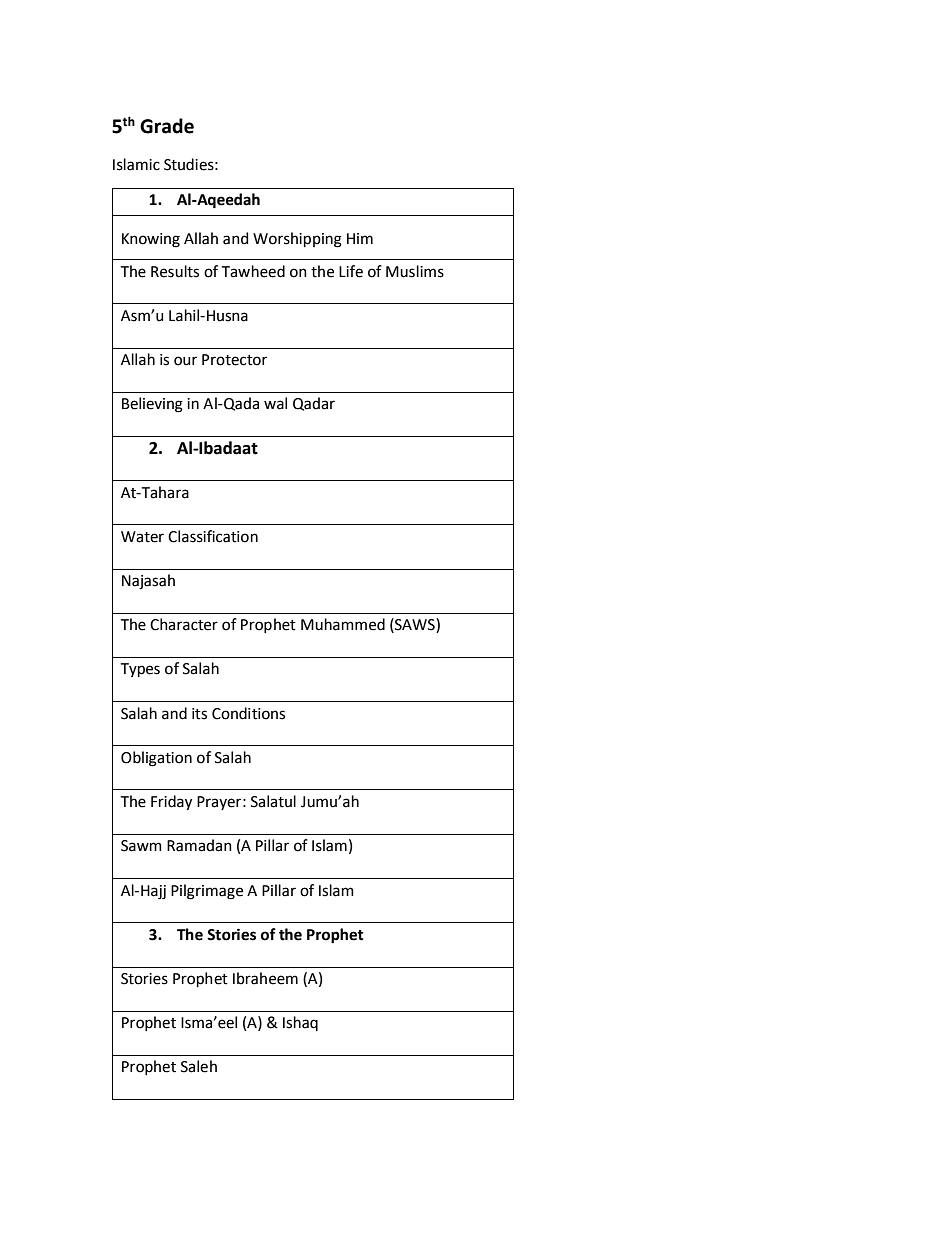 This screenshot has height=1233, width=952. I want to click on Worshipping, so click(297, 240).
